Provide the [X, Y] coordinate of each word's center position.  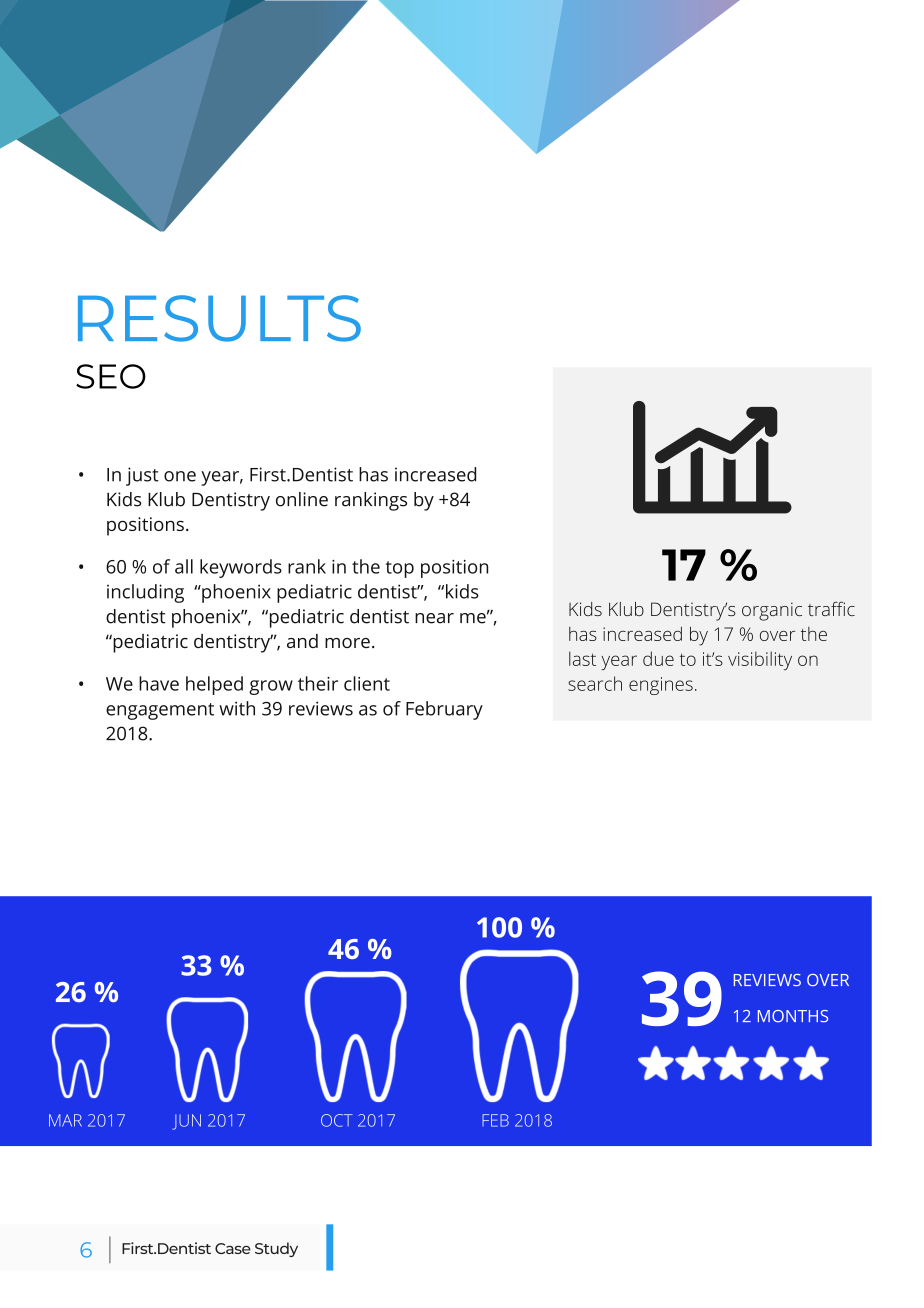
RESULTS [219, 318]
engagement [160, 711]
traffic [831, 608]
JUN [186, 1122]
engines [661, 686]
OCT [337, 1120]
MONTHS [793, 1016]
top [399, 569]
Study [276, 1249]
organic [772, 611]
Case [233, 1248]
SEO [111, 376]
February [444, 710]
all [184, 566]
